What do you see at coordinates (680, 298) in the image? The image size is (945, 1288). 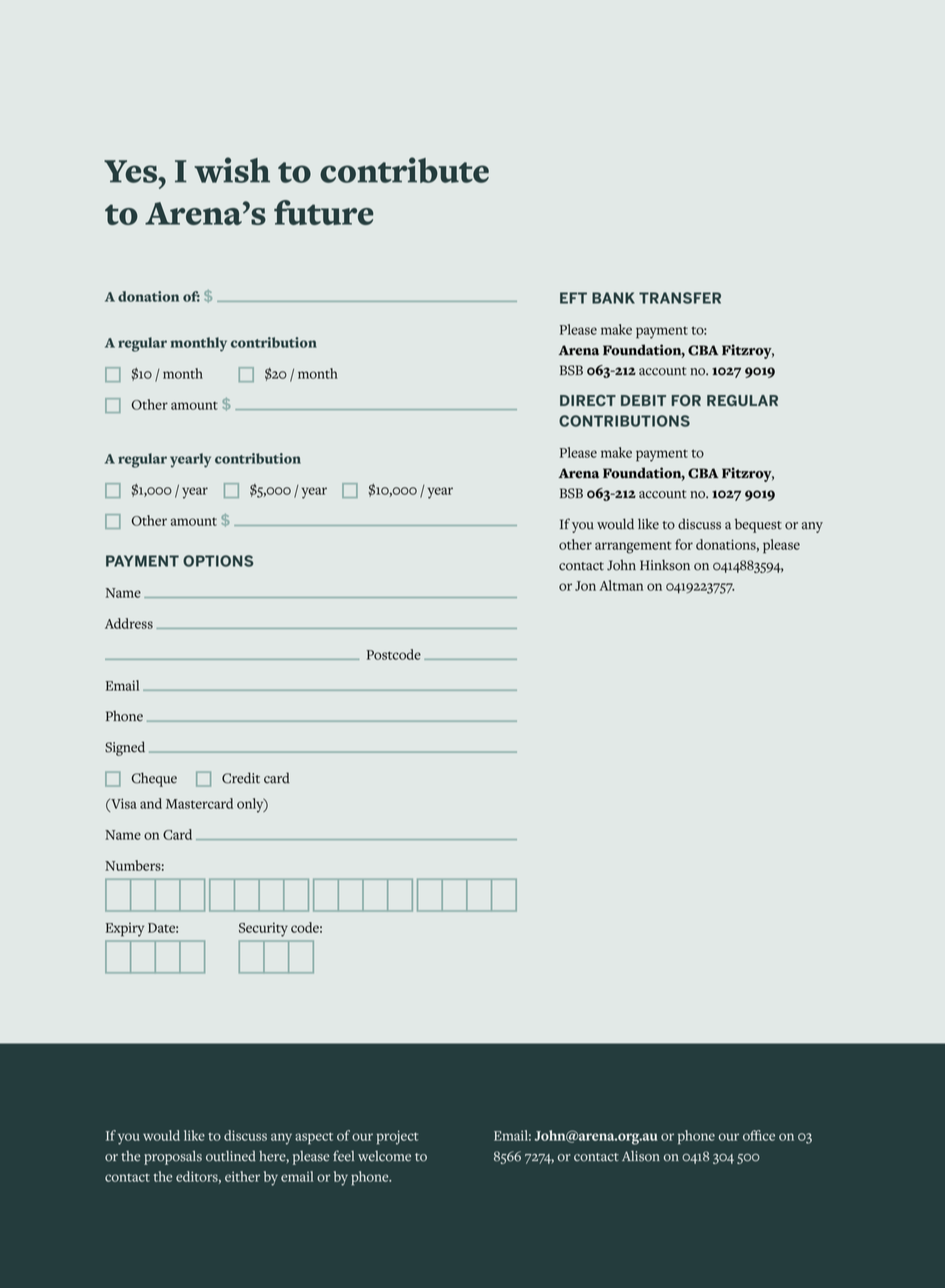 I see `TRANSFER` at bounding box center [680, 298].
